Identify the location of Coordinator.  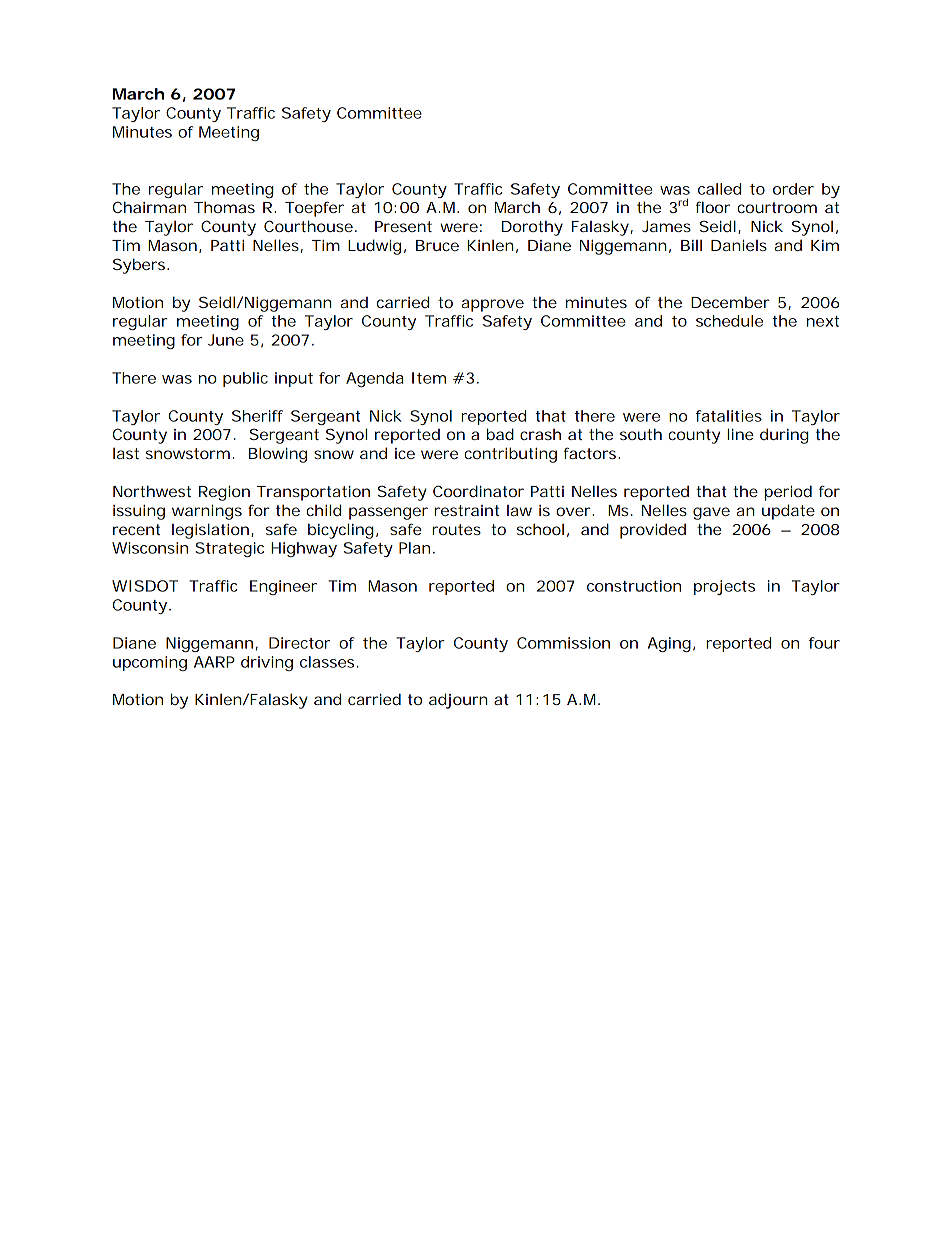
(478, 491).
